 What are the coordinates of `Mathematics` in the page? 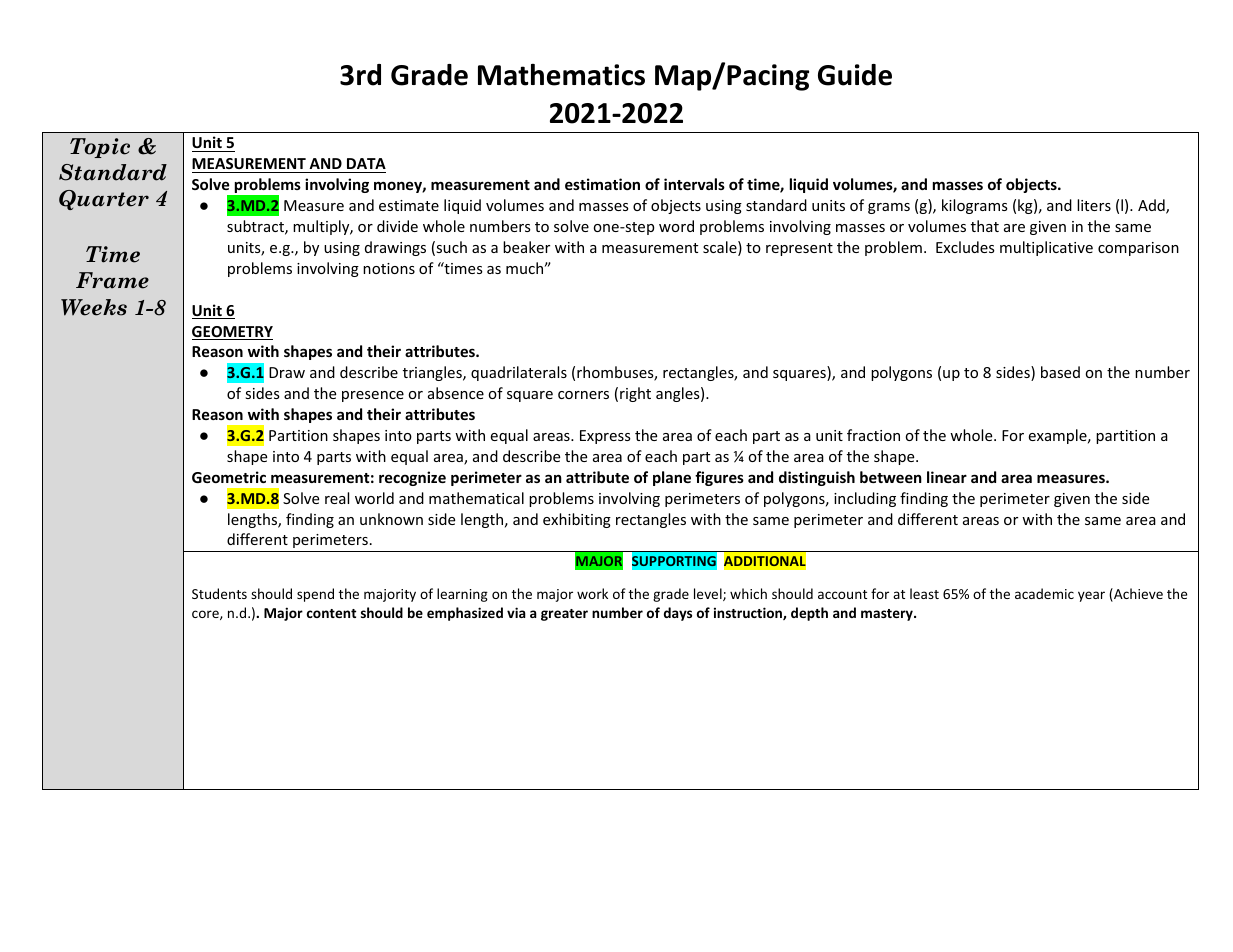 It's located at (561, 75).
